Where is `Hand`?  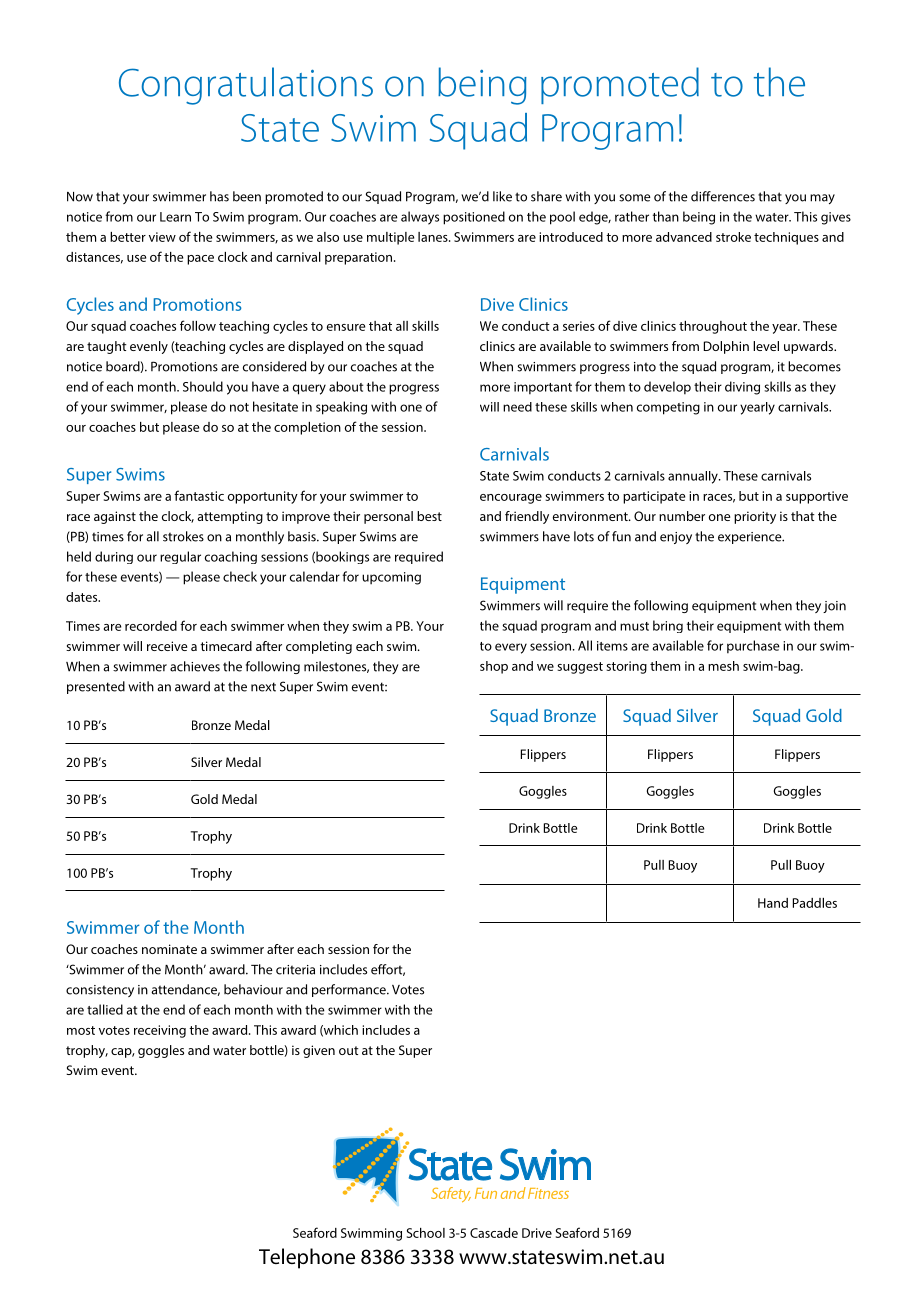
Hand is located at coordinates (773, 903).
